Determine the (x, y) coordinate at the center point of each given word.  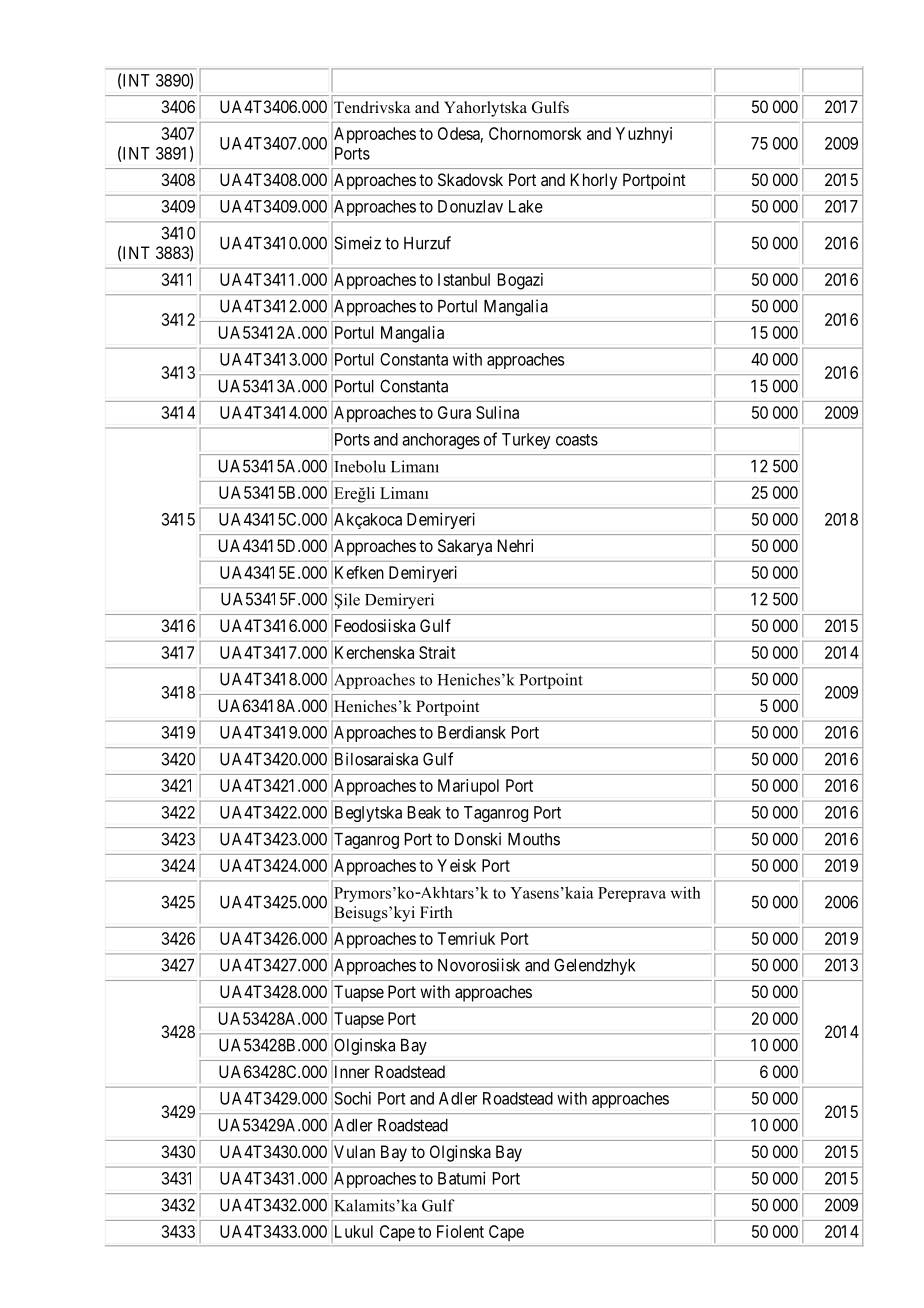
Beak (424, 812)
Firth (436, 912)
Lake (526, 206)
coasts (577, 440)
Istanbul (464, 279)
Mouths (534, 839)
